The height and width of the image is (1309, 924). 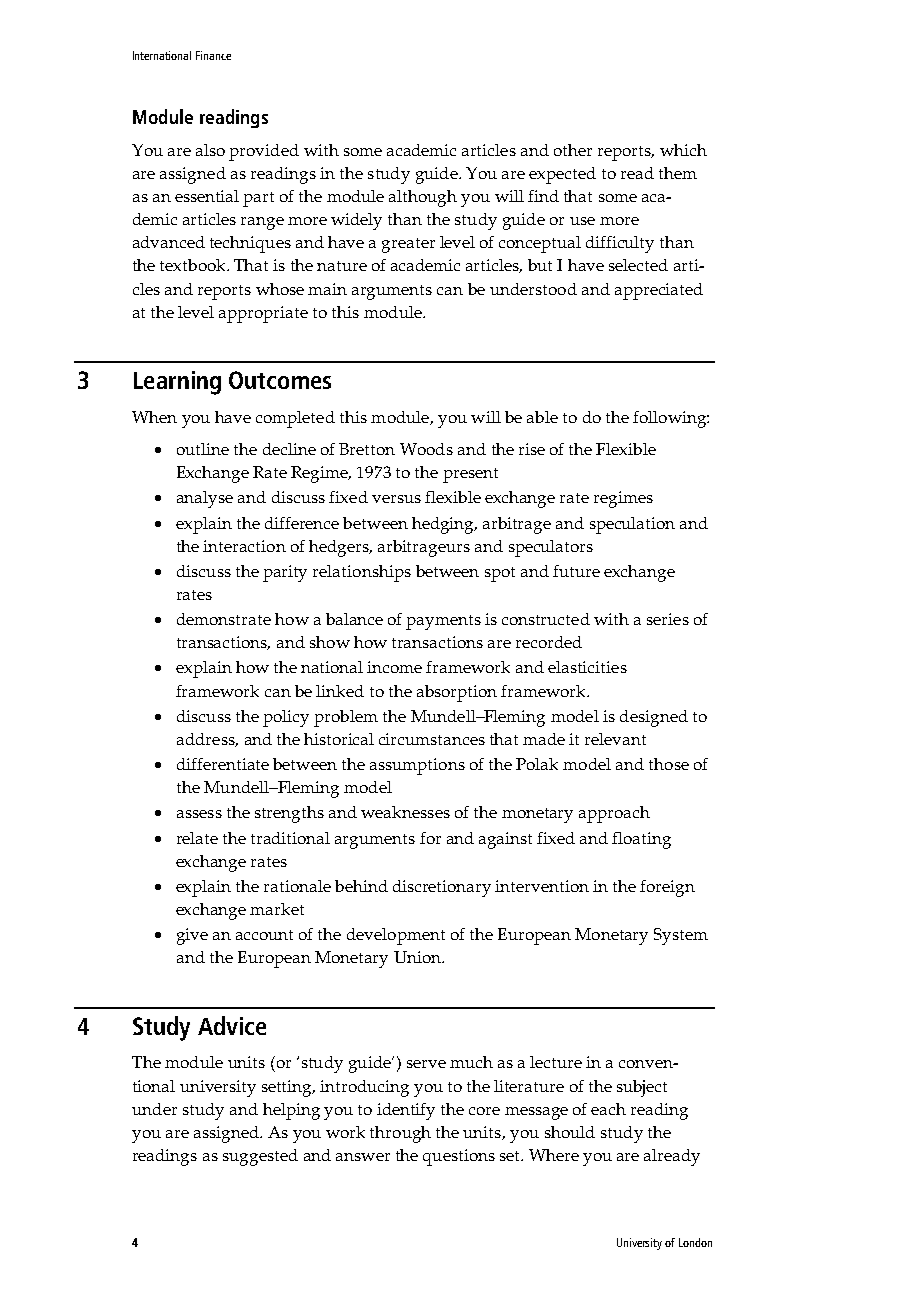 What do you see at coordinates (423, 198) in the image?
I see `although` at bounding box center [423, 198].
